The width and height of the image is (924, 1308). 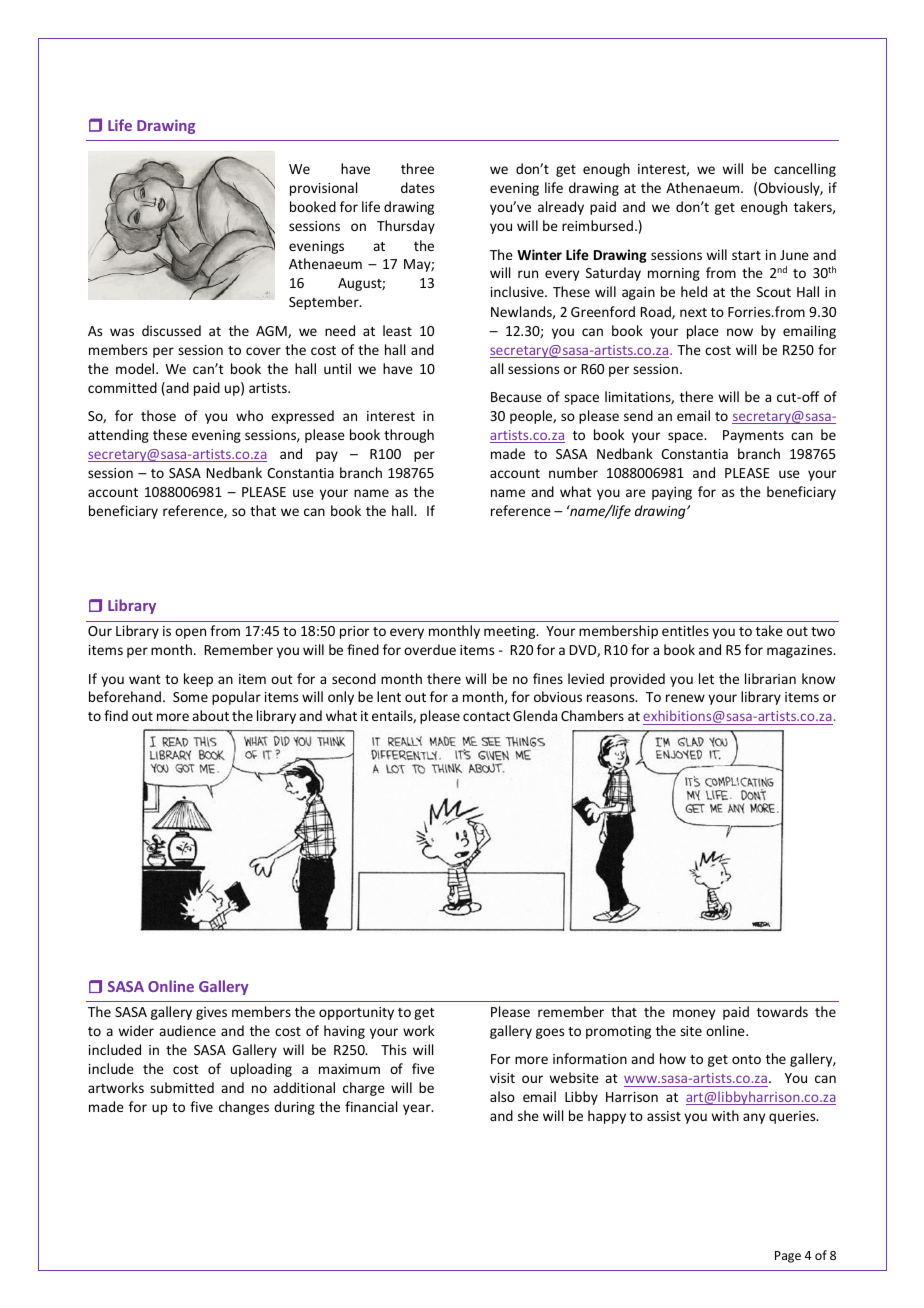 I want to click on she, so click(x=528, y=1115).
